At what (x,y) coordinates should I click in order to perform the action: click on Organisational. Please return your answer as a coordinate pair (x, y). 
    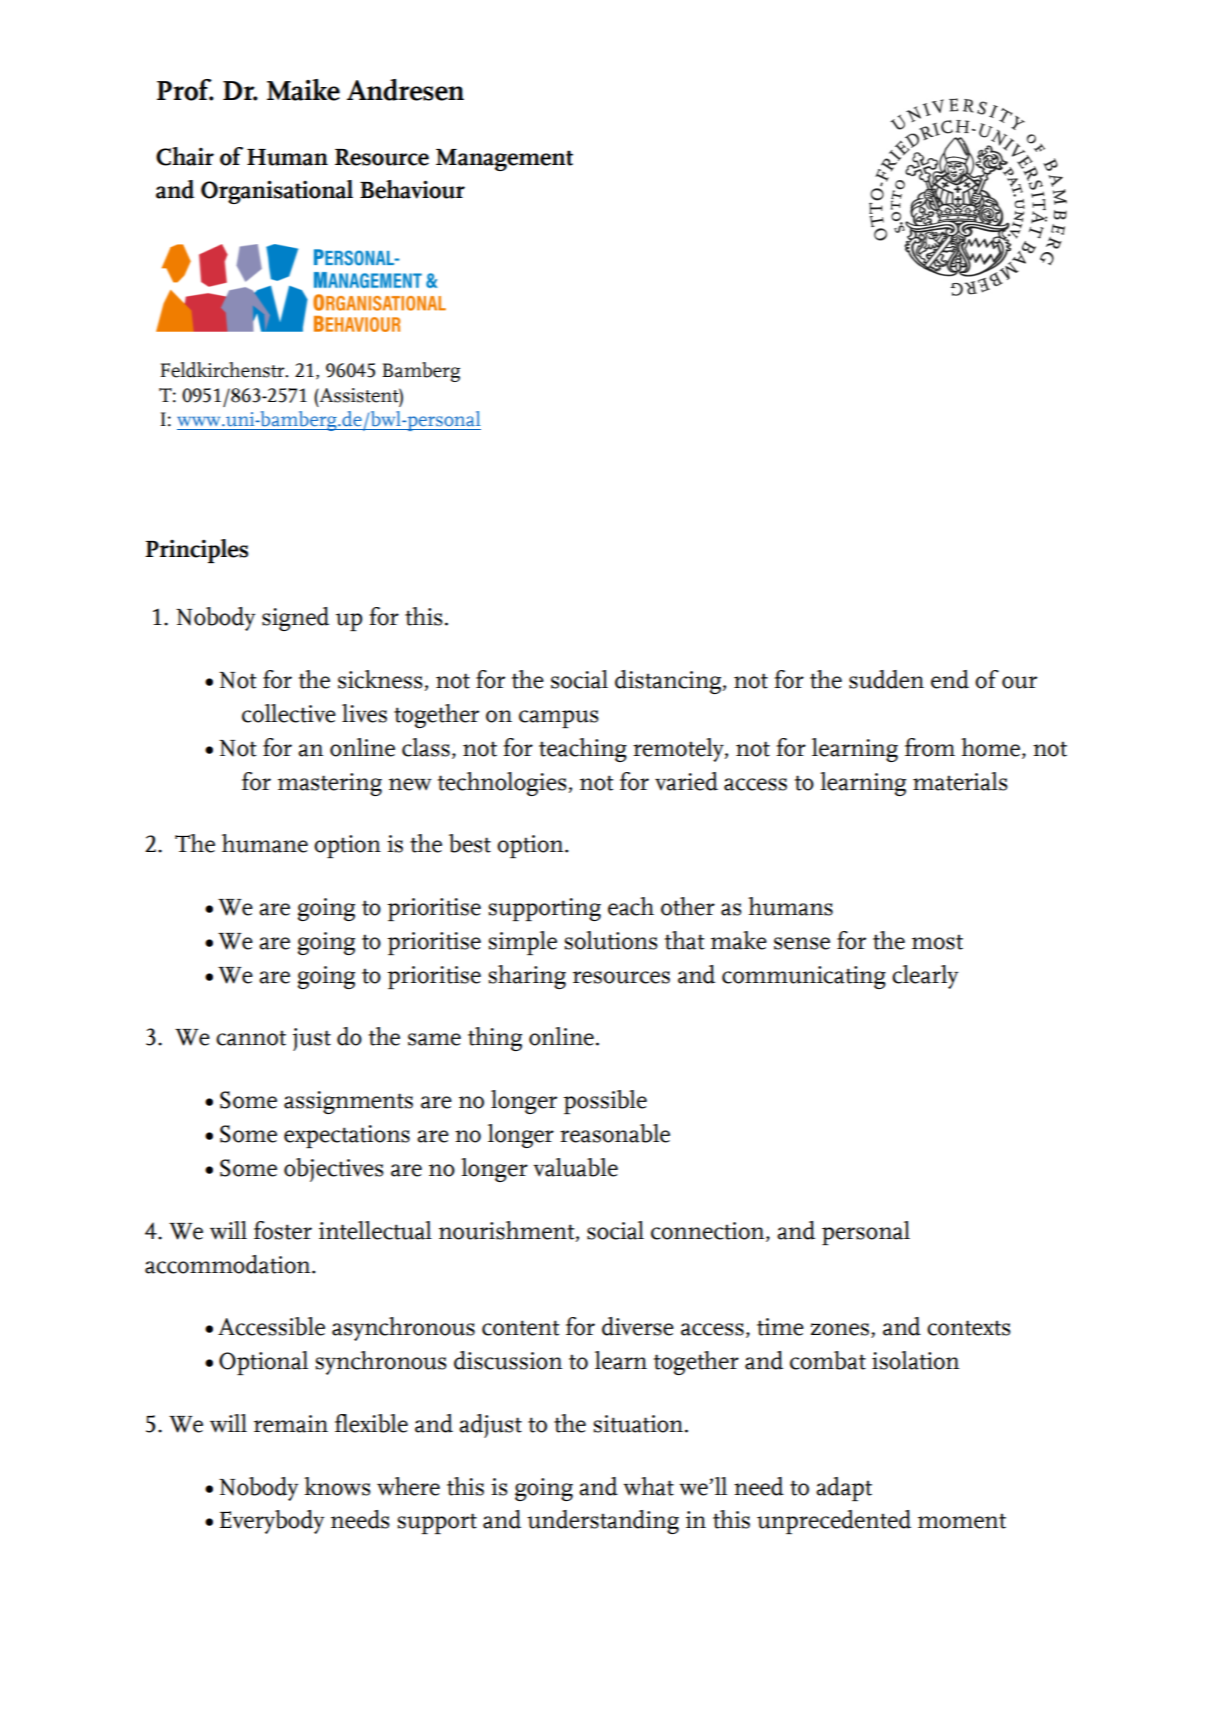
    Looking at the image, I should click on (277, 192).
